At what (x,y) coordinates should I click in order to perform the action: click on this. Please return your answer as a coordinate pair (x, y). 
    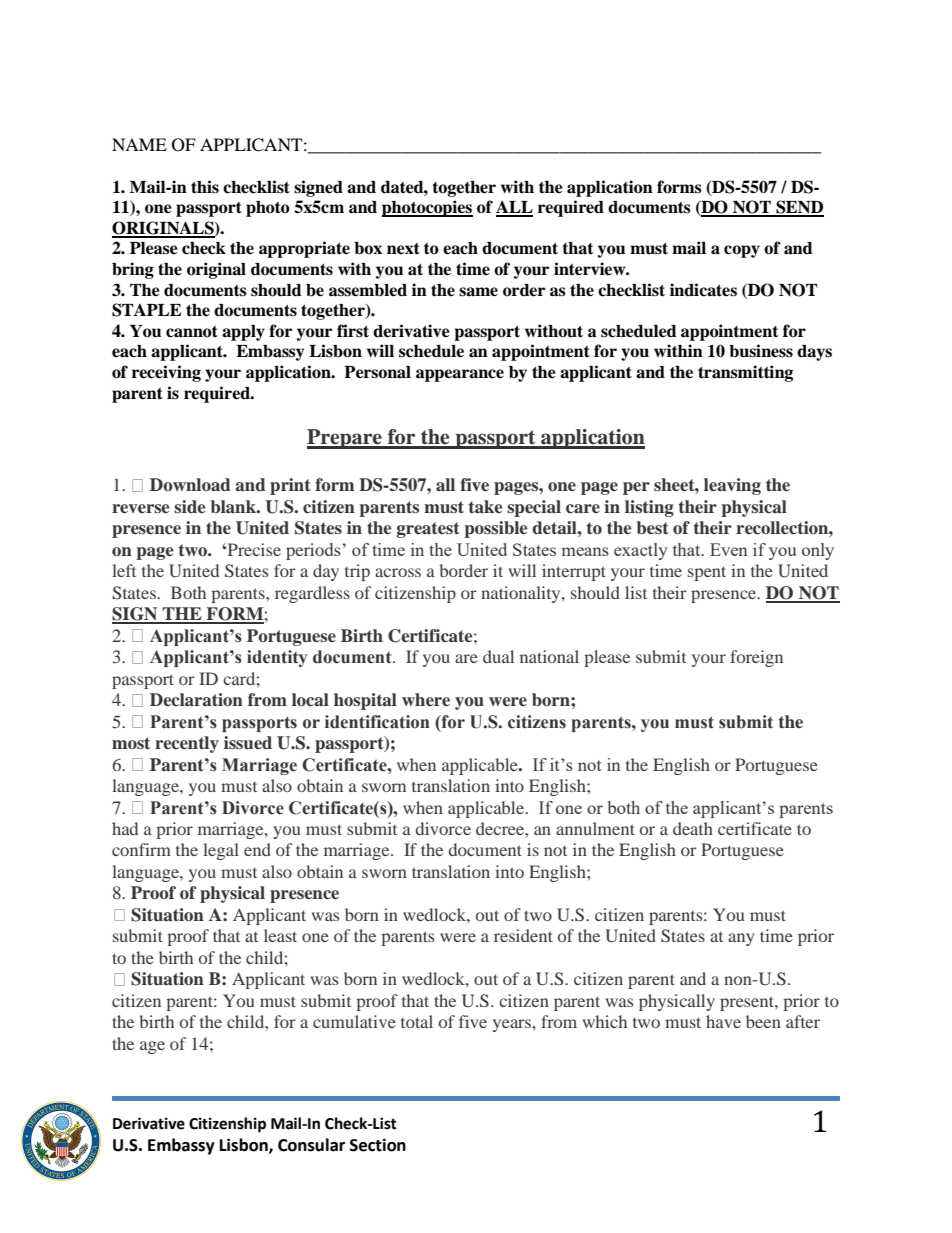
    Looking at the image, I should click on (205, 187).
